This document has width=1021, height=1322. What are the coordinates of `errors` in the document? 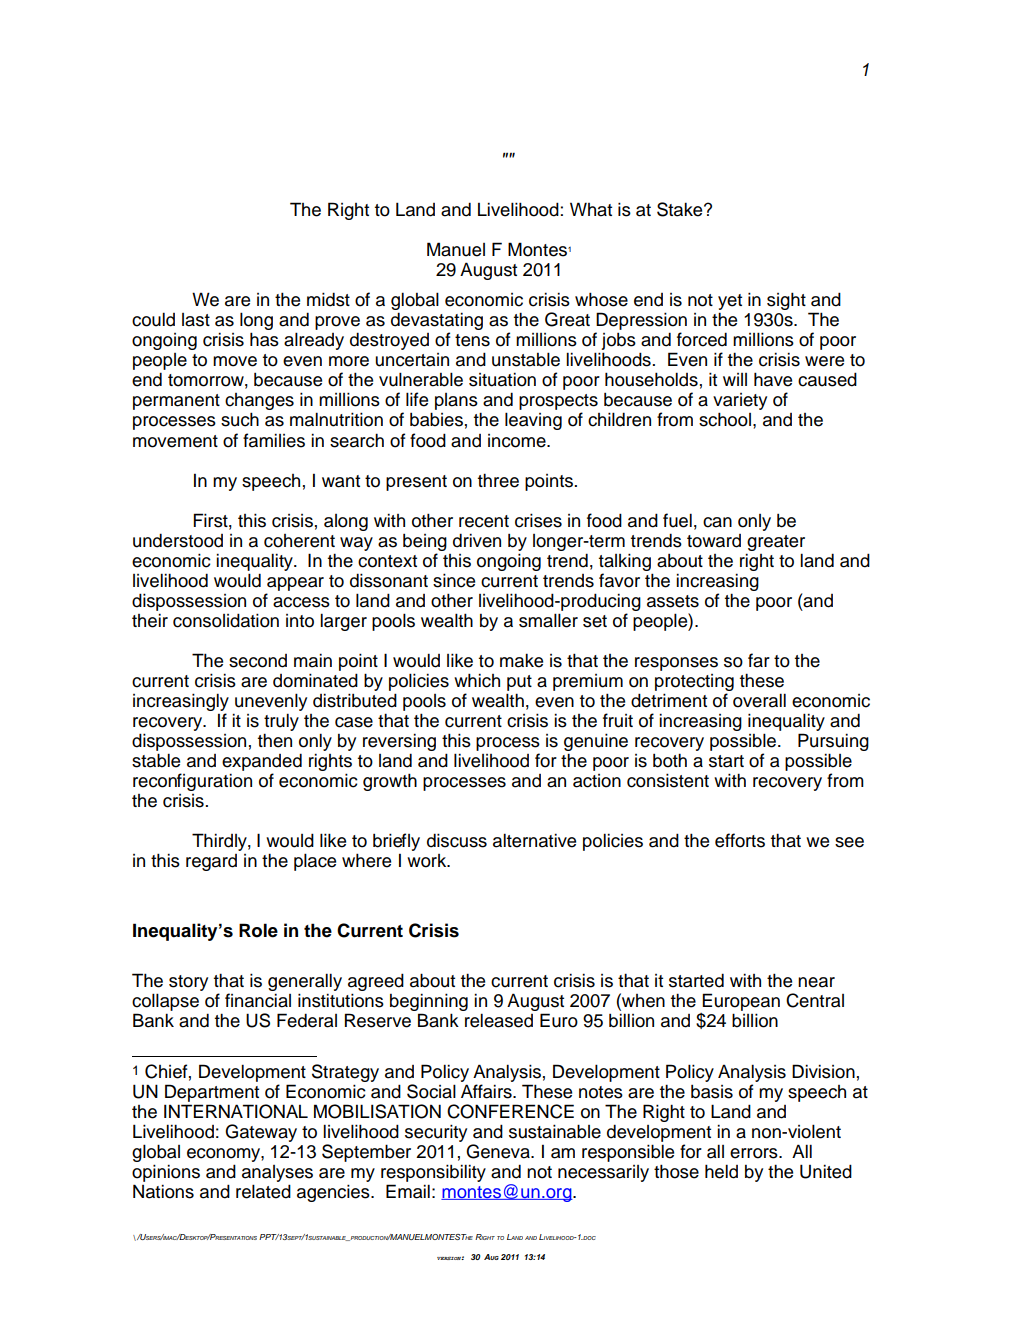 It's located at (755, 1153).
